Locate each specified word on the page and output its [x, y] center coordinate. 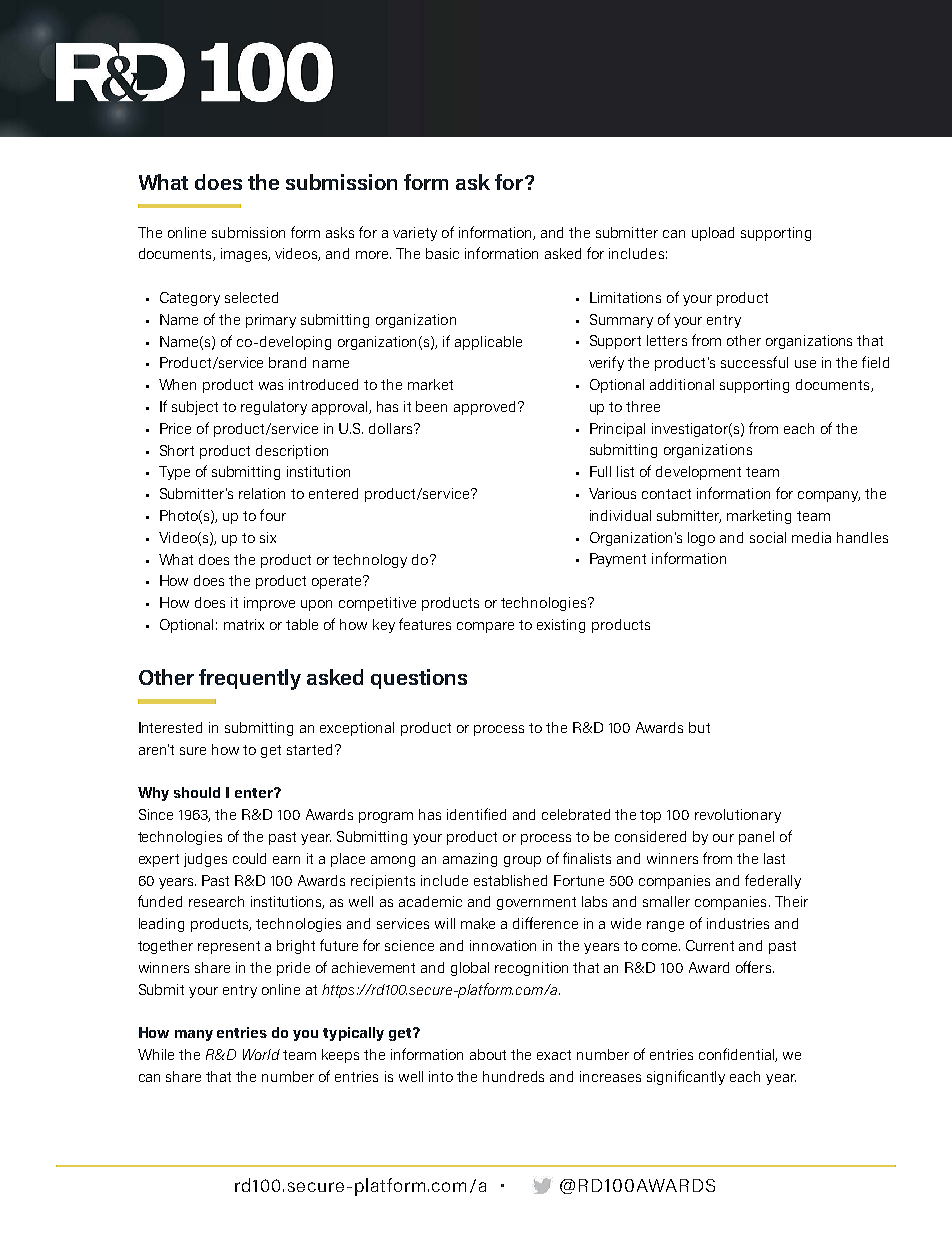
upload [713, 234]
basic [442, 253]
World [261, 1054]
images [245, 255]
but [699, 727]
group [522, 861]
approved [484, 408]
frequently [250, 679]
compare [485, 627]
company [829, 496]
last [774, 858]
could [249, 858]
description [292, 452]
